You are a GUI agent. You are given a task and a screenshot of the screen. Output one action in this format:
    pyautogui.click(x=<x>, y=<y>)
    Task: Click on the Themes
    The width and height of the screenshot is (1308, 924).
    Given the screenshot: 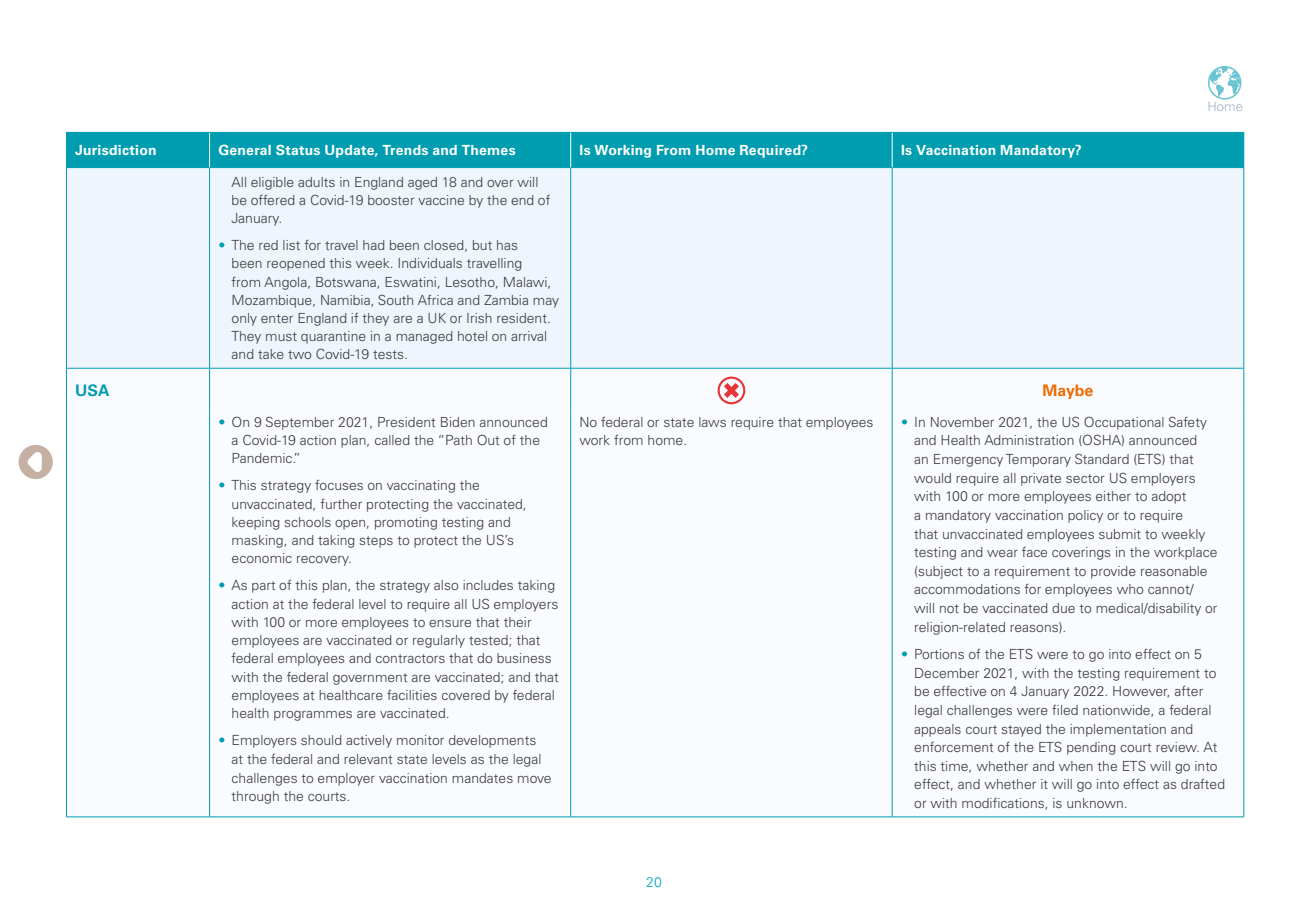 What is the action you would take?
    pyautogui.click(x=488, y=150)
